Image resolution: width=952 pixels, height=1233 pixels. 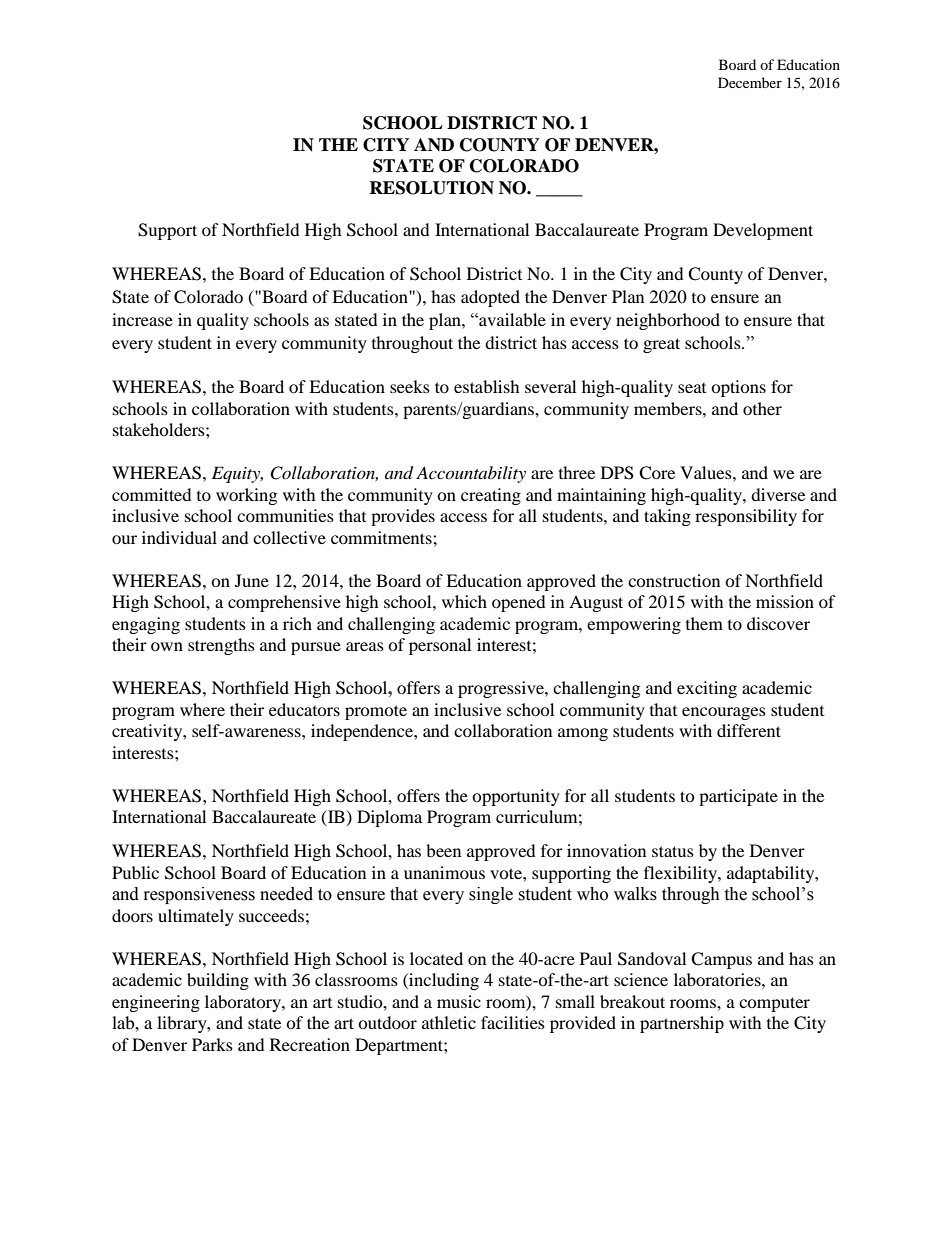 What do you see at coordinates (449, 1022) in the screenshot?
I see `athletic` at bounding box center [449, 1022].
